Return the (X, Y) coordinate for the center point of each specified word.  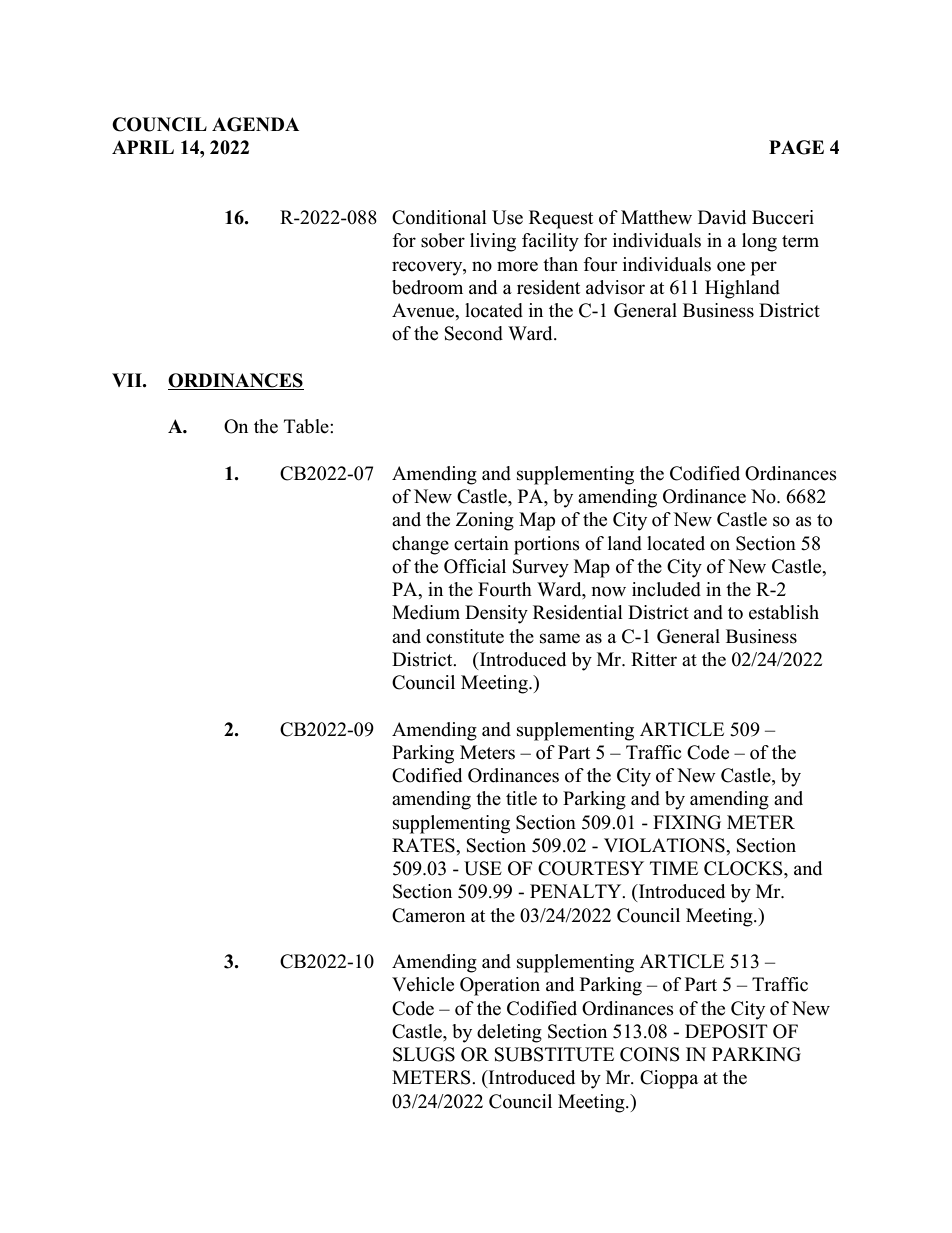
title (521, 798)
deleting (509, 1033)
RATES (424, 845)
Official (475, 566)
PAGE (796, 147)
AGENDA (255, 124)
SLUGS (424, 1054)
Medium (426, 612)
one (731, 266)
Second (474, 333)
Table (307, 426)
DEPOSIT (726, 1031)
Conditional (439, 217)
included (666, 589)
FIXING (687, 822)
